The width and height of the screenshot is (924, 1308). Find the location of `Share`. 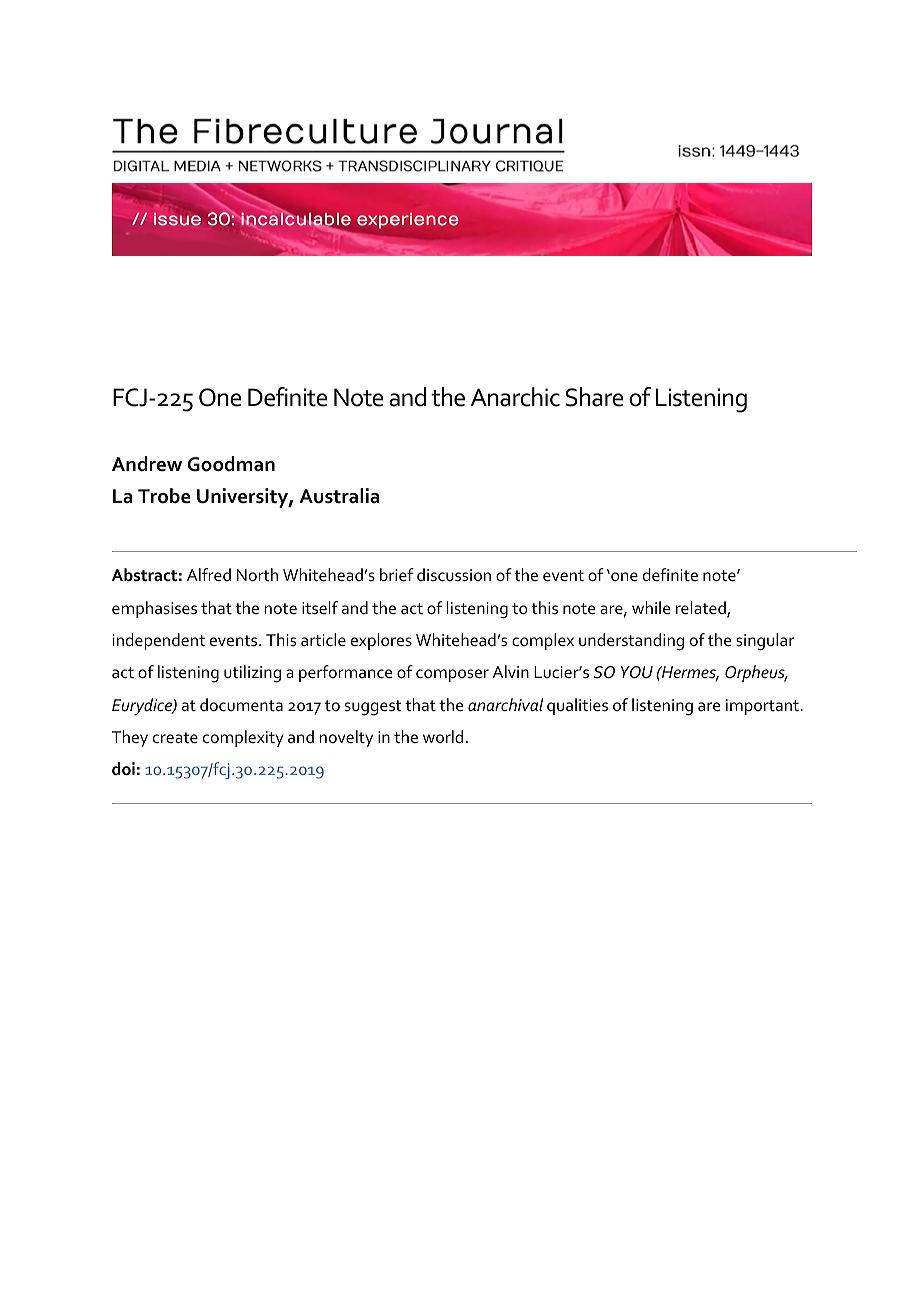

Share is located at coordinates (595, 397).
